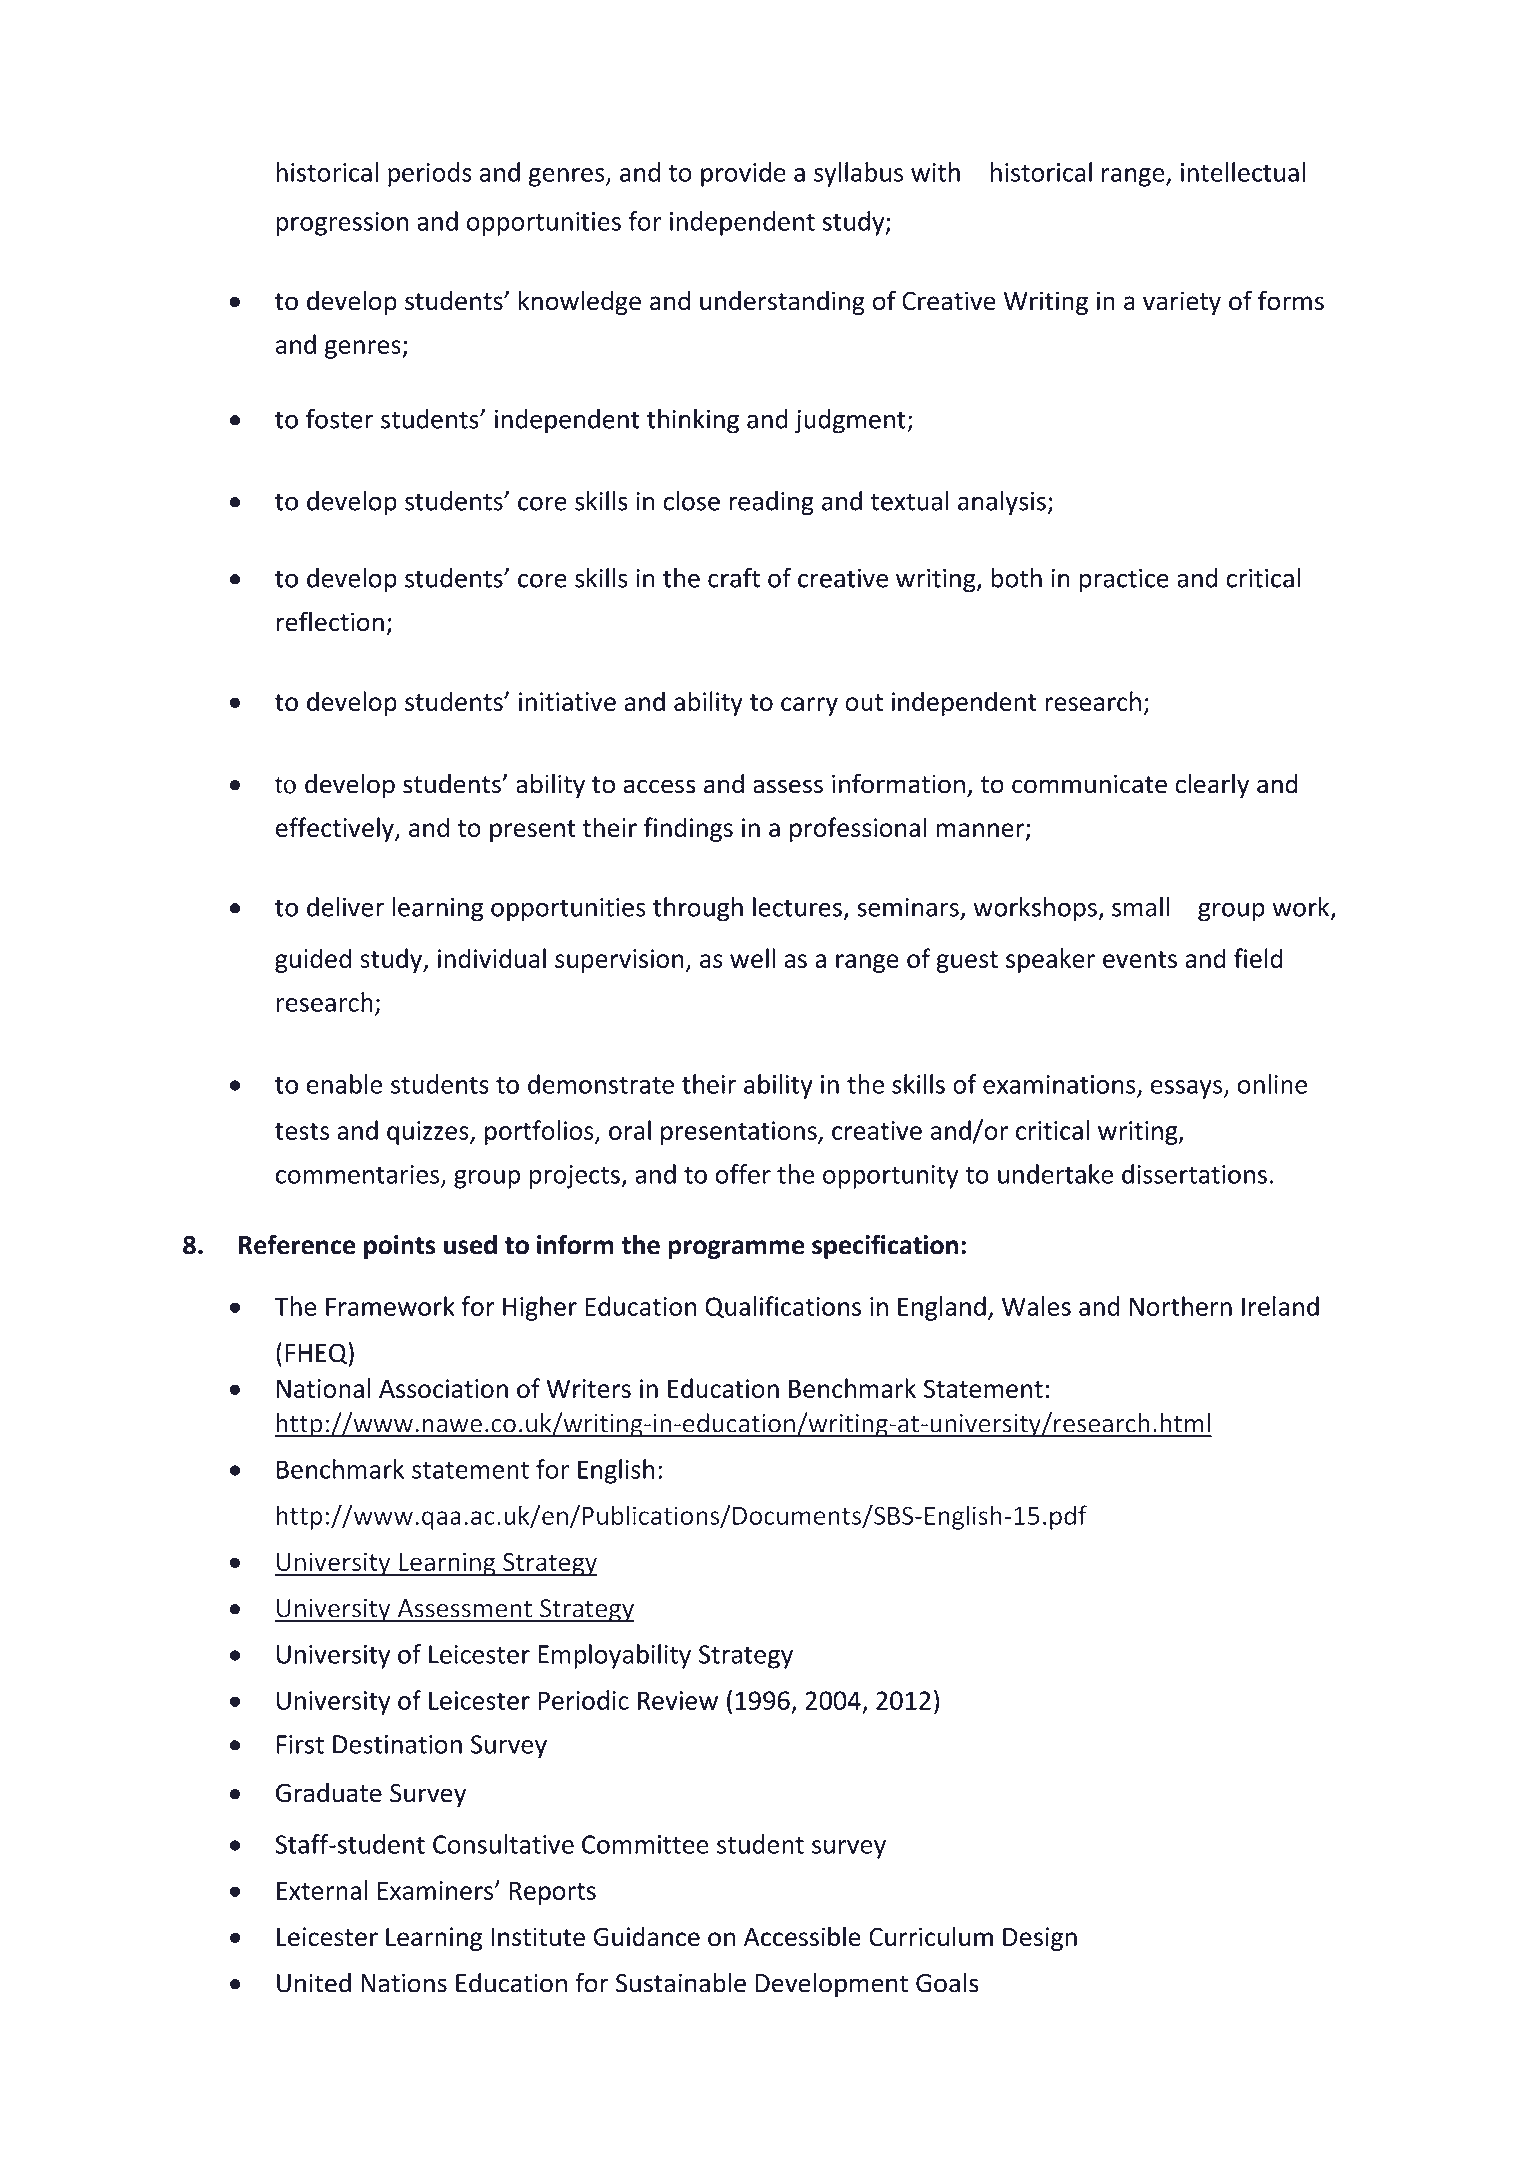 Image resolution: width=1529 pixels, height=2162 pixels. Describe the element at coordinates (397, 1744) in the page. I see `Destination` at that location.
